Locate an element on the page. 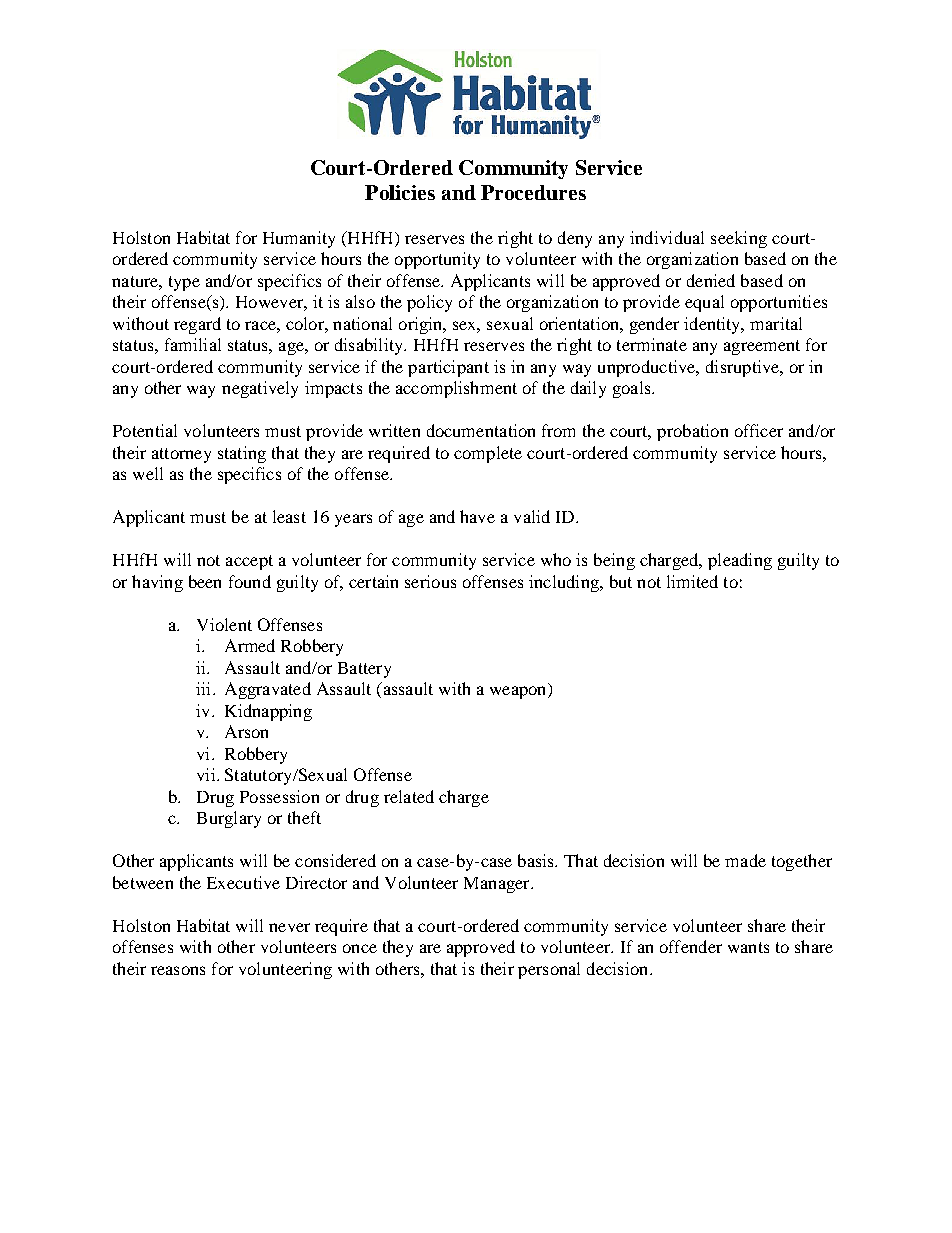  negatively is located at coordinates (260, 389).
